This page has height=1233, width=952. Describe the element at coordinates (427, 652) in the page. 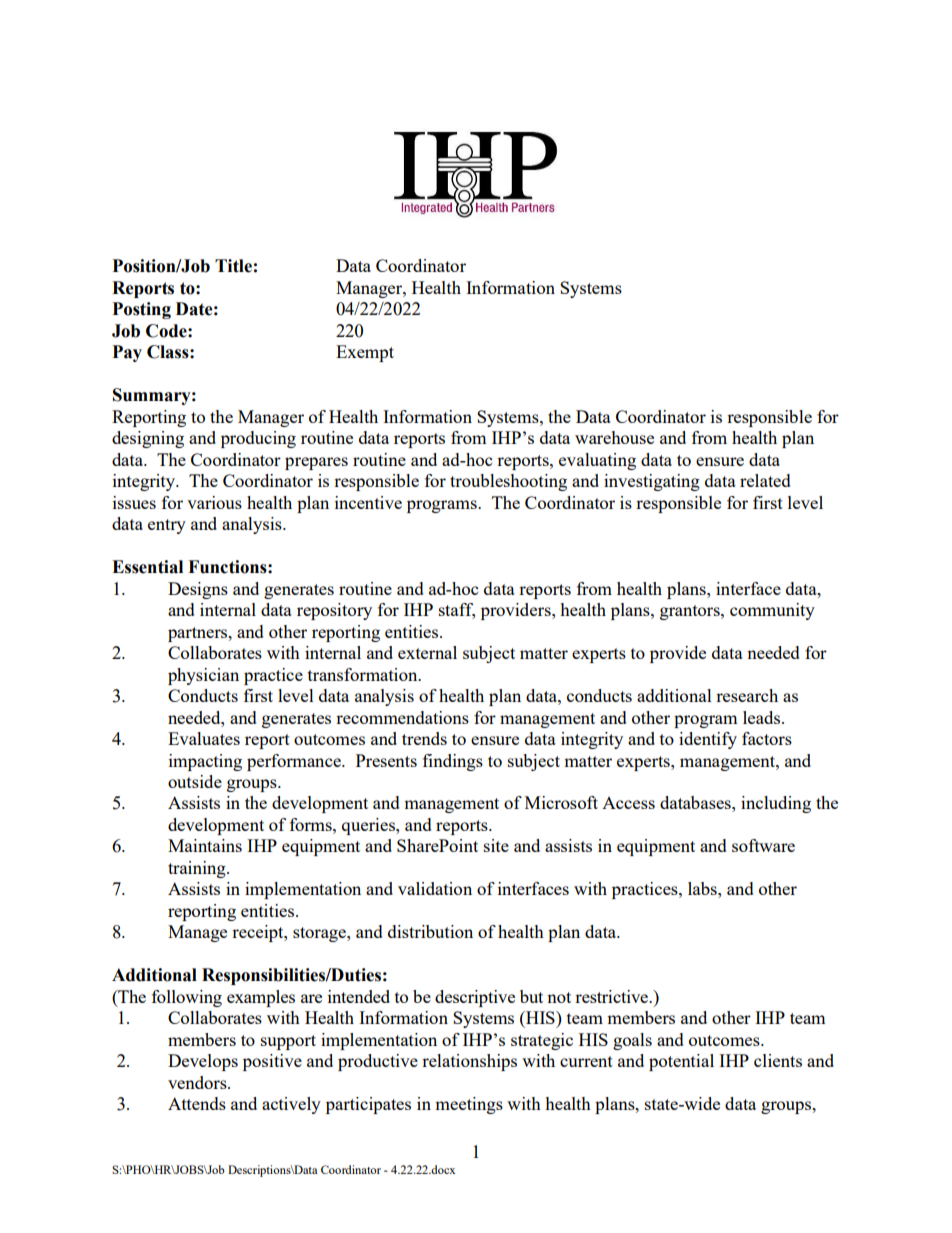

I see `external` at that location.
